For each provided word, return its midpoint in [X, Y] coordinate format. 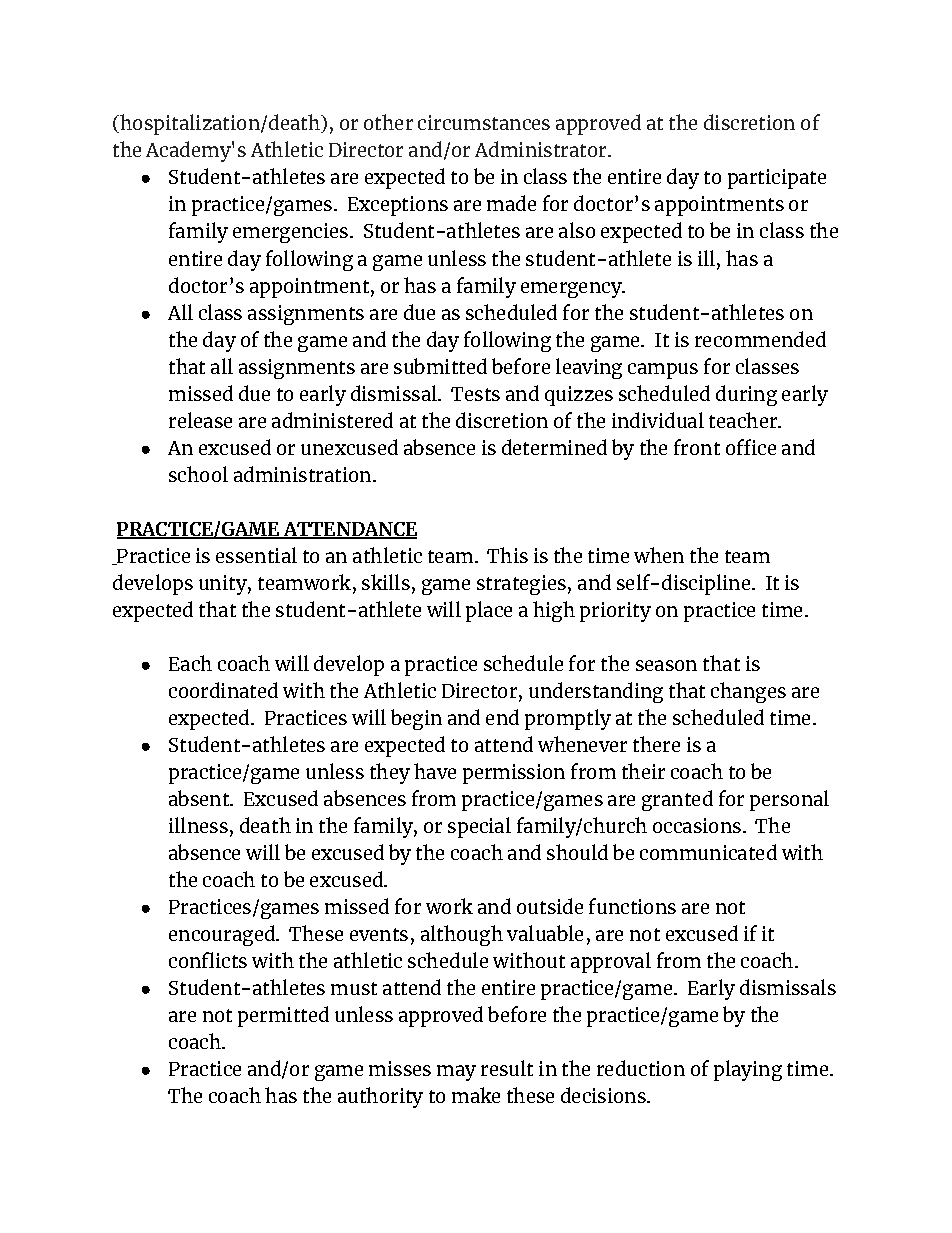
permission [514, 774]
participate [777, 179]
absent [200, 798]
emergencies [290, 233]
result [507, 1068]
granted [677, 800]
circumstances [484, 122]
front [697, 447]
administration [304, 474]
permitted [283, 1016]
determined [554, 447]
